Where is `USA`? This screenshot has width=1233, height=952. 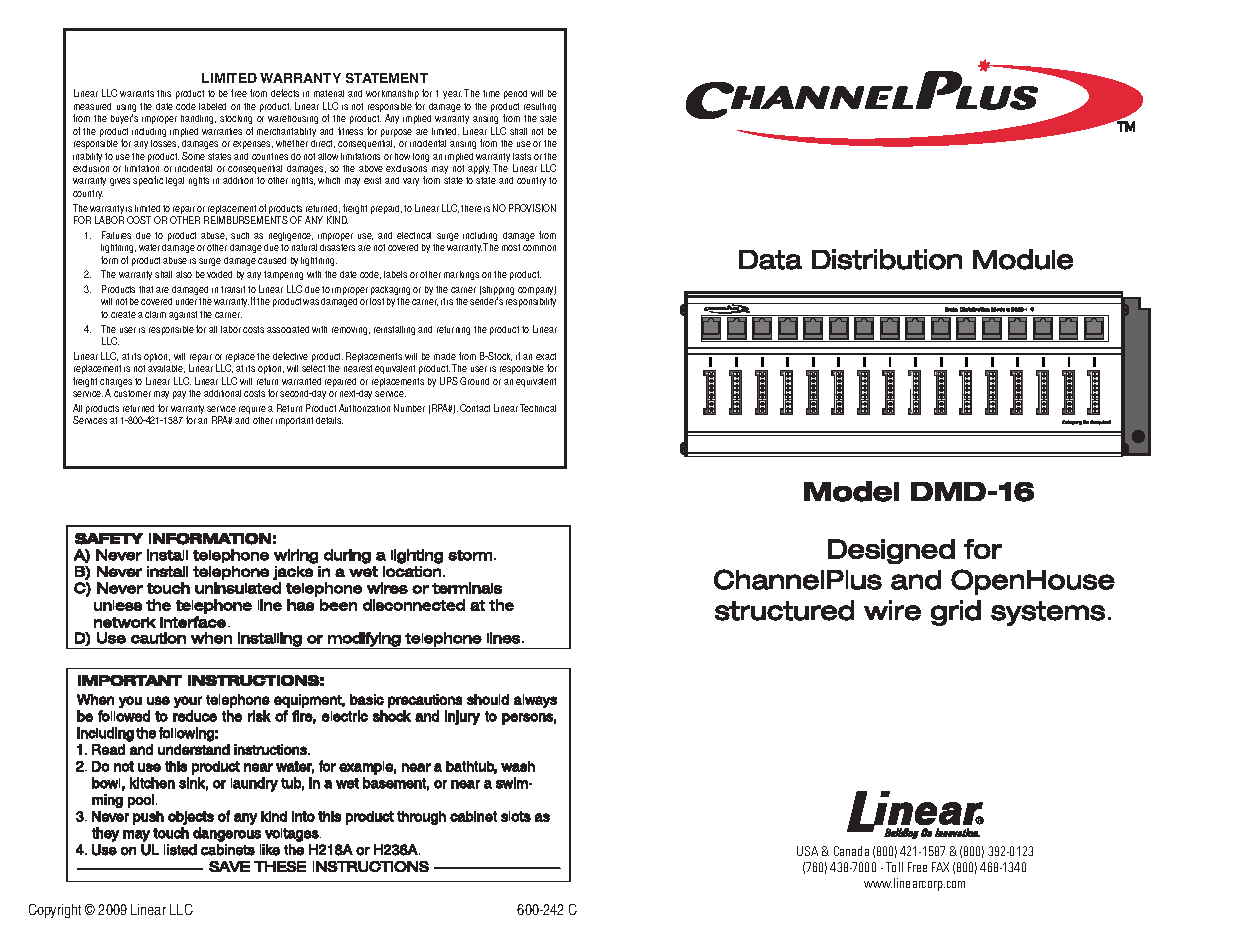
USA is located at coordinates (807, 851).
